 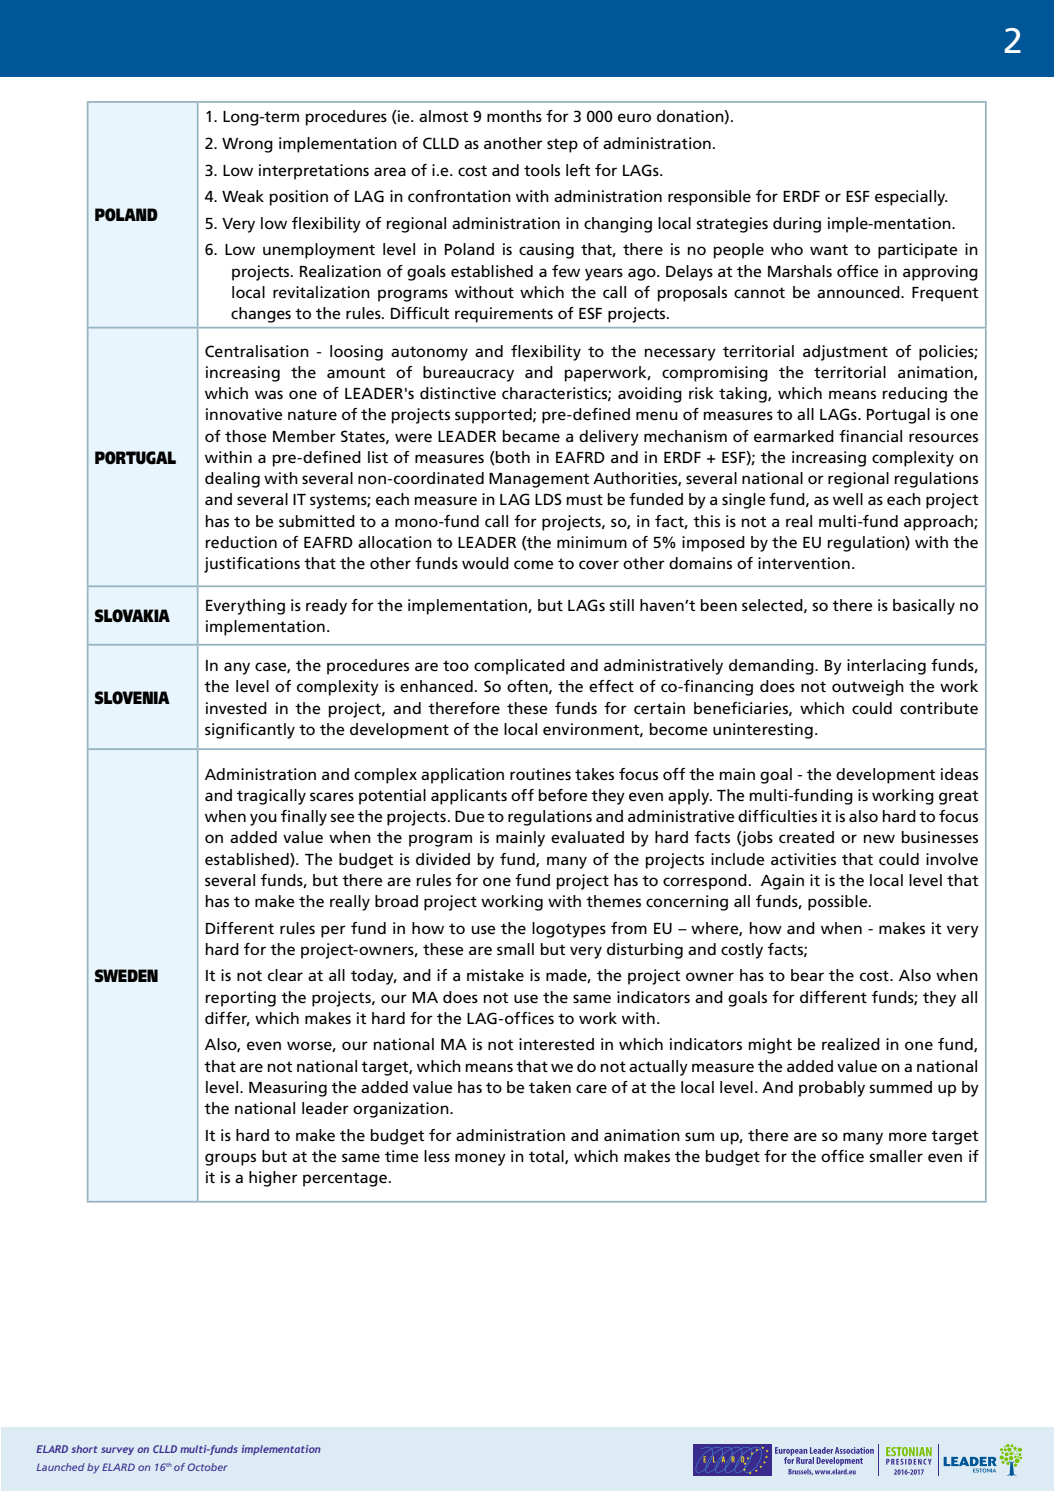 I want to click on October, so click(x=207, y=1467).
